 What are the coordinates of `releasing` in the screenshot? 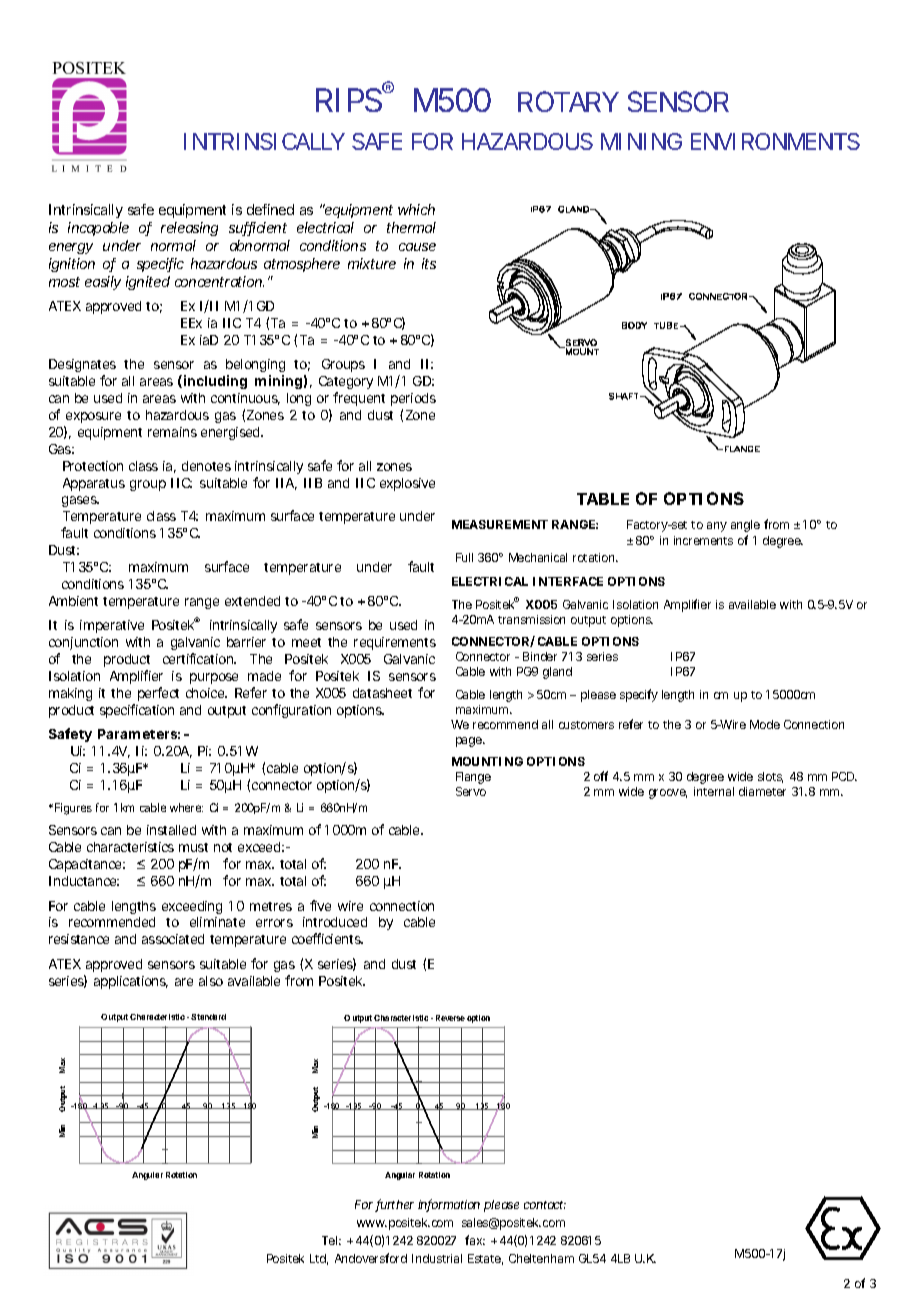 It's located at (189, 229).
